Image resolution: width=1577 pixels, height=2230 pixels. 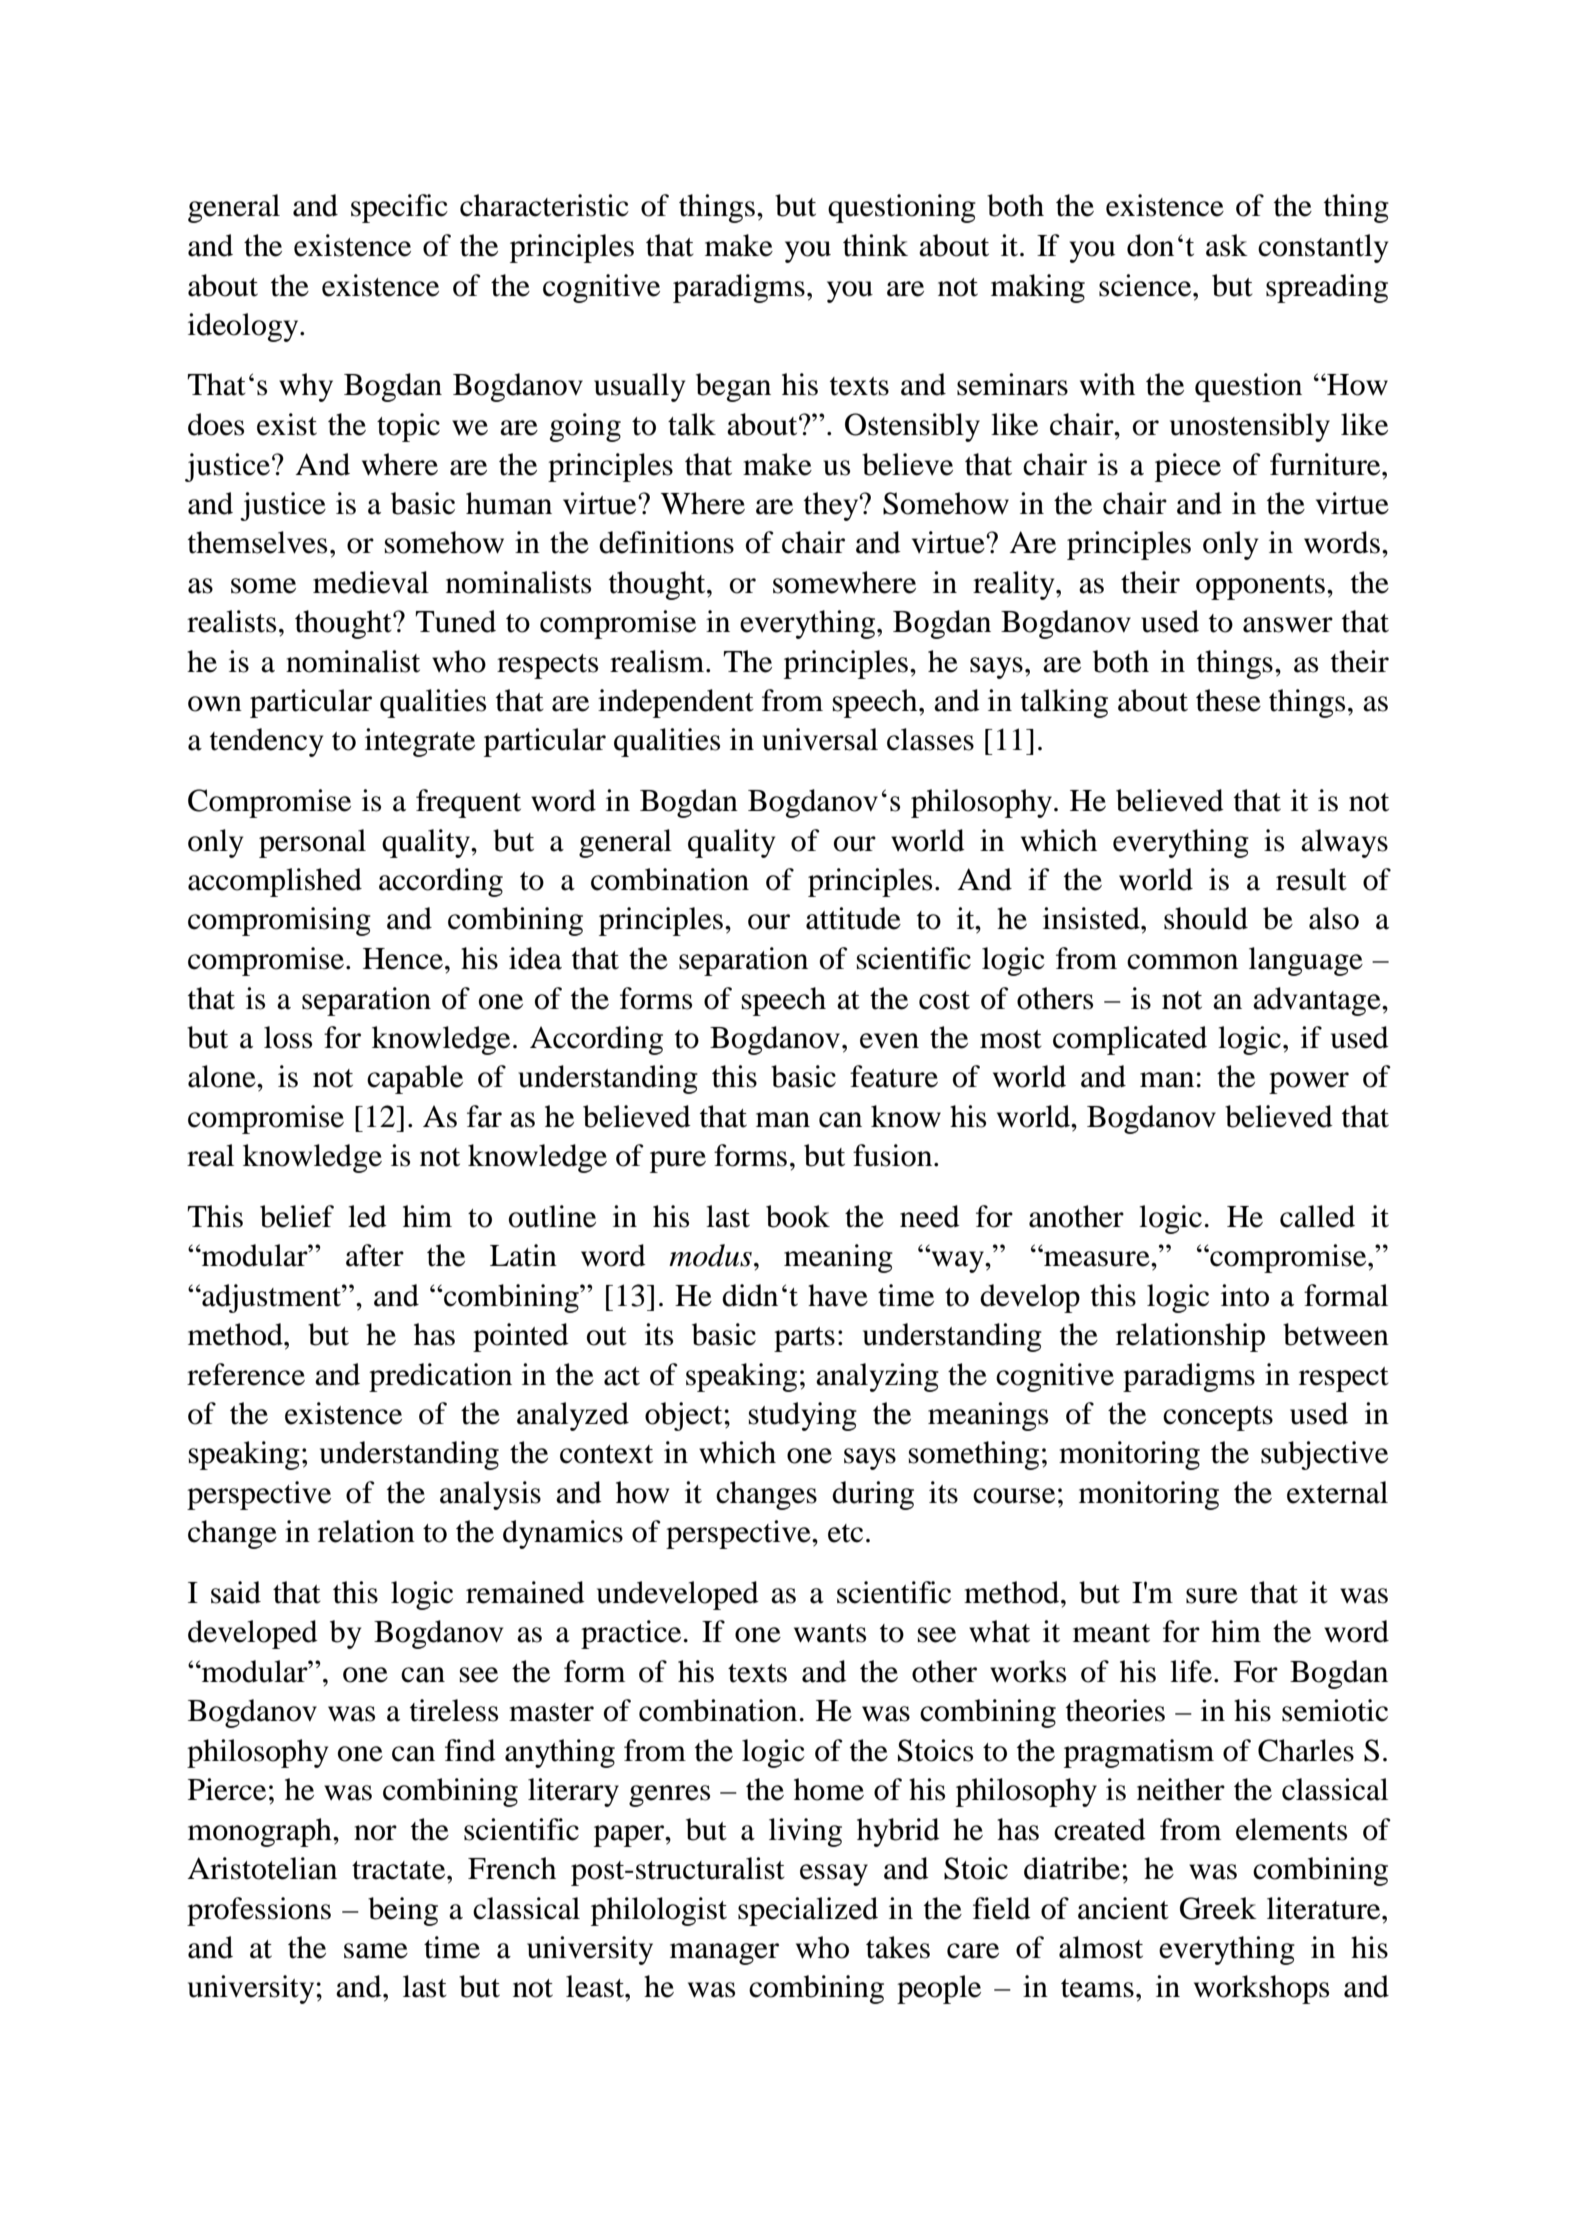 What do you see at coordinates (312, 843) in the page?
I see `personal` at bounding box center [312, 843].
